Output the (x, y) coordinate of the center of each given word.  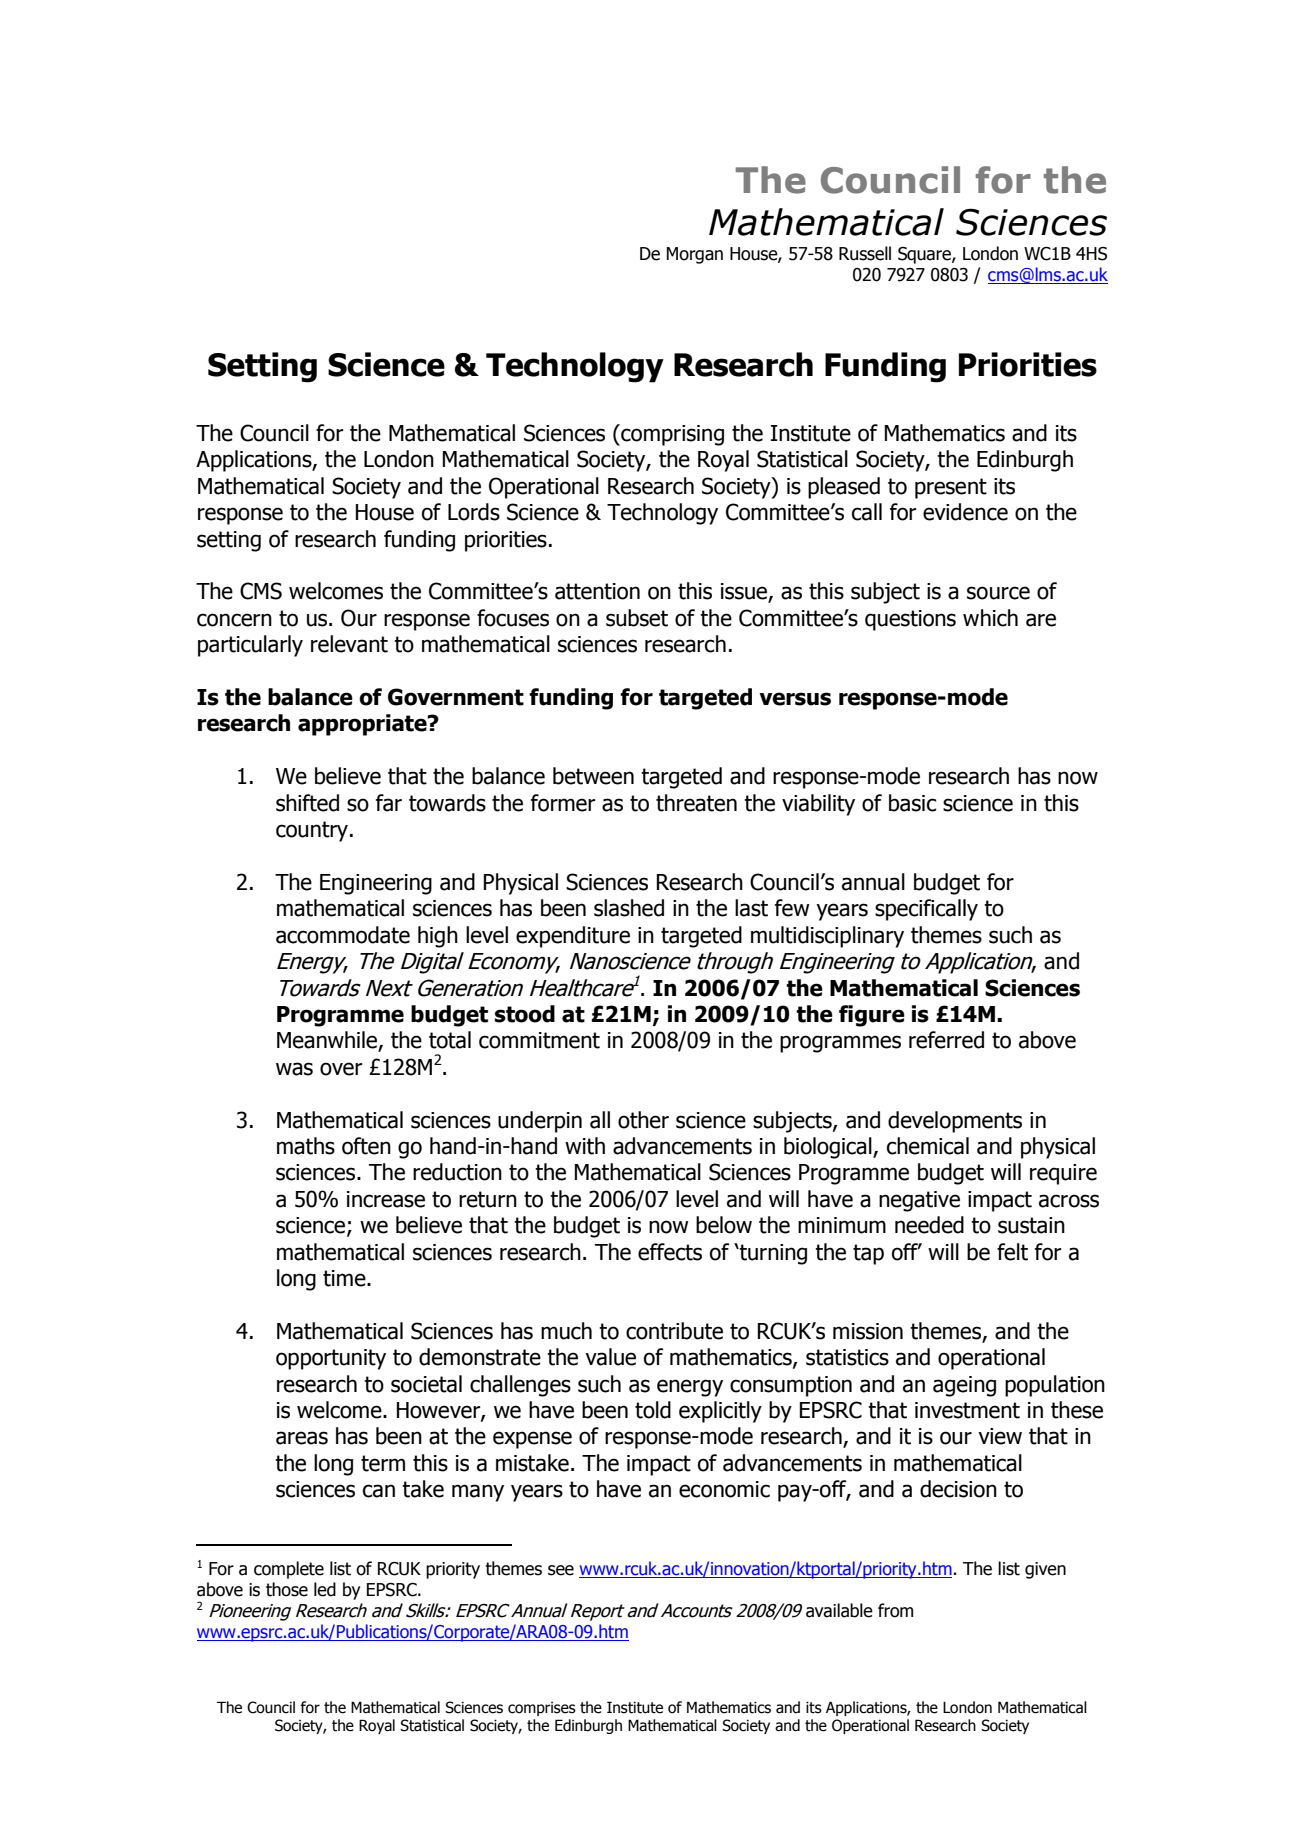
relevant (349, 644)
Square (925, 255)
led (325, 1589)
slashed (629, 908)
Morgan (695, 255)
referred (946, 1040)
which (990, 618)
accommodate (343, 935)
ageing (964, 1386)
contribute (674, 1331)
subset (637, 618)
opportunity (331, 1359)
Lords (474, 512)
